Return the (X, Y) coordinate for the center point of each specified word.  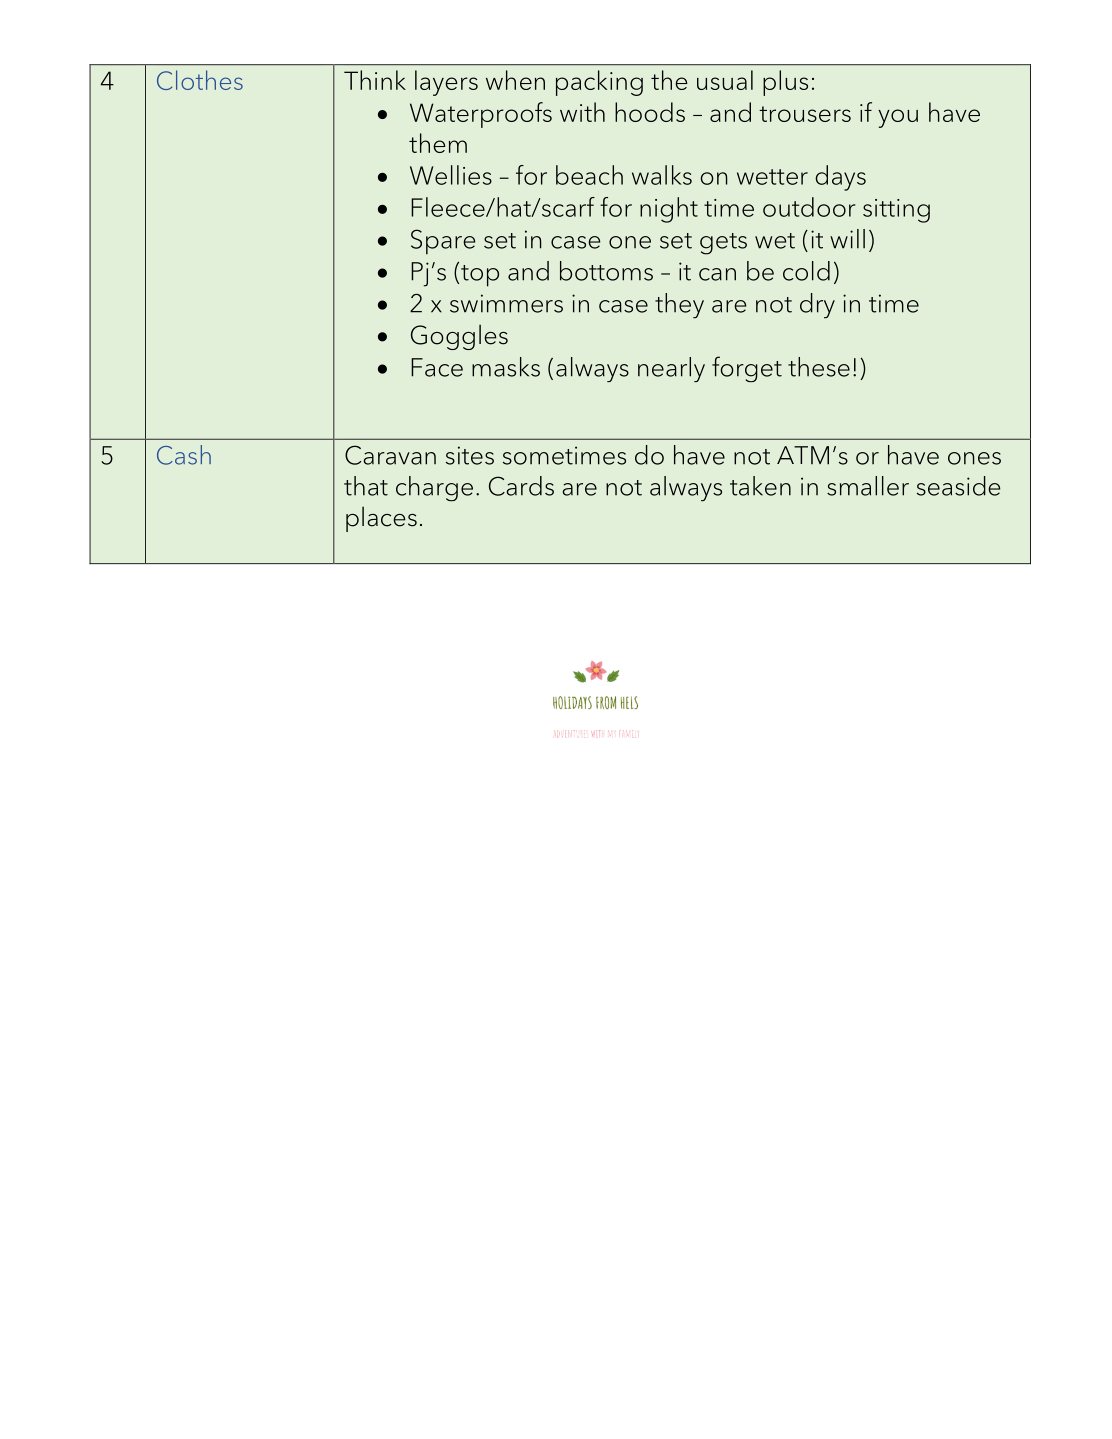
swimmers (506, 303)
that (366, 486)
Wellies (451, 175)
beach (589, 175)
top (480, 276)
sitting (896, 211)
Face (437, 367)
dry (817, 306)
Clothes (200, 80)
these (819, 367)
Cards (521, 486)
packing (599, 83)
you (898, 118)
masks (506, 367)
